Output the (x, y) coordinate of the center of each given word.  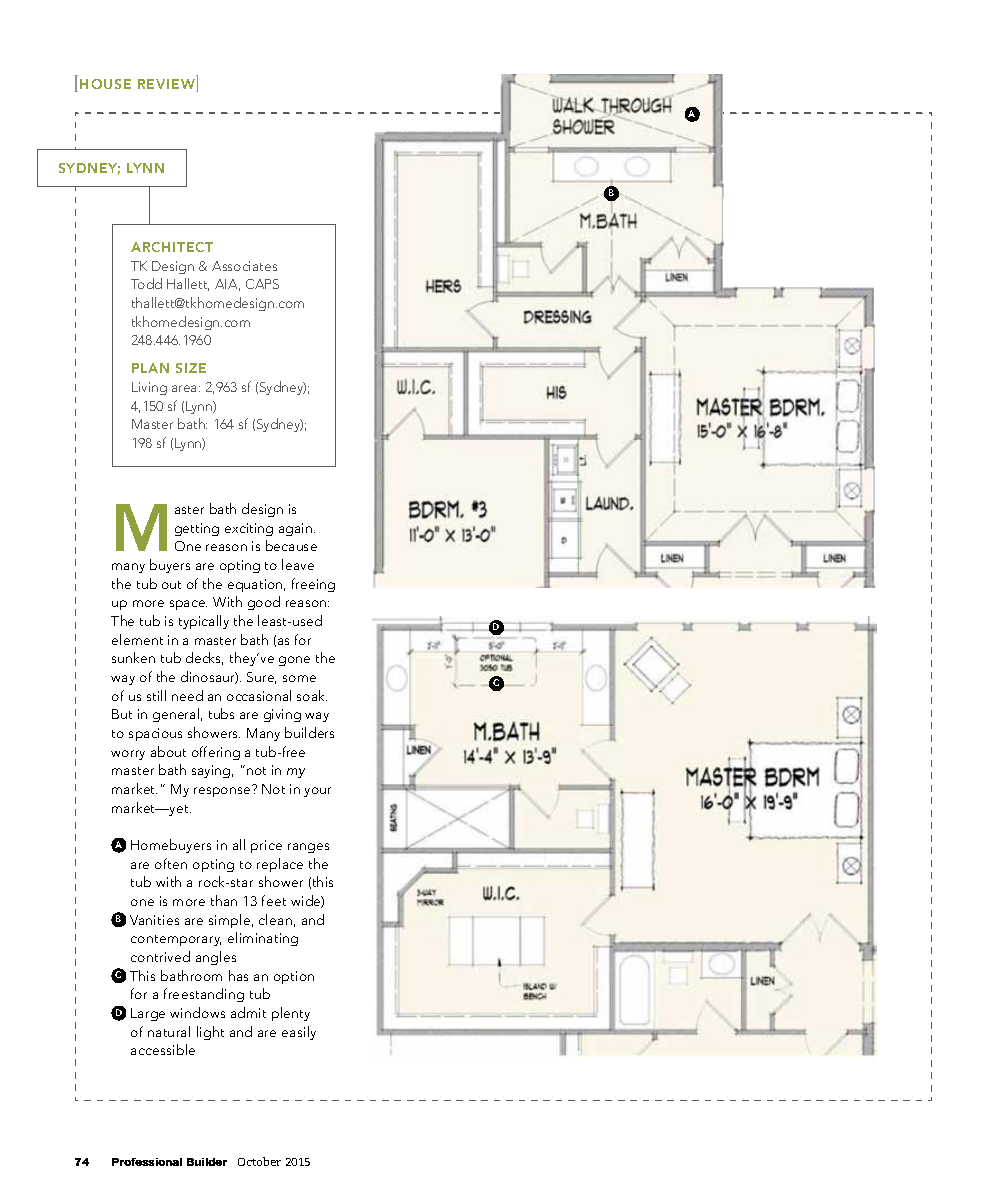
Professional (147, 1162)
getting (197, 529)
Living (149, 388)
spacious (155, 734)
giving (282, 715)
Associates (244, 266)
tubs (221, 713)
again (295, 529)
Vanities (154, 920)
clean (275, 919)
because (291, 545)
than (224, 900)
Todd (146, 283)
